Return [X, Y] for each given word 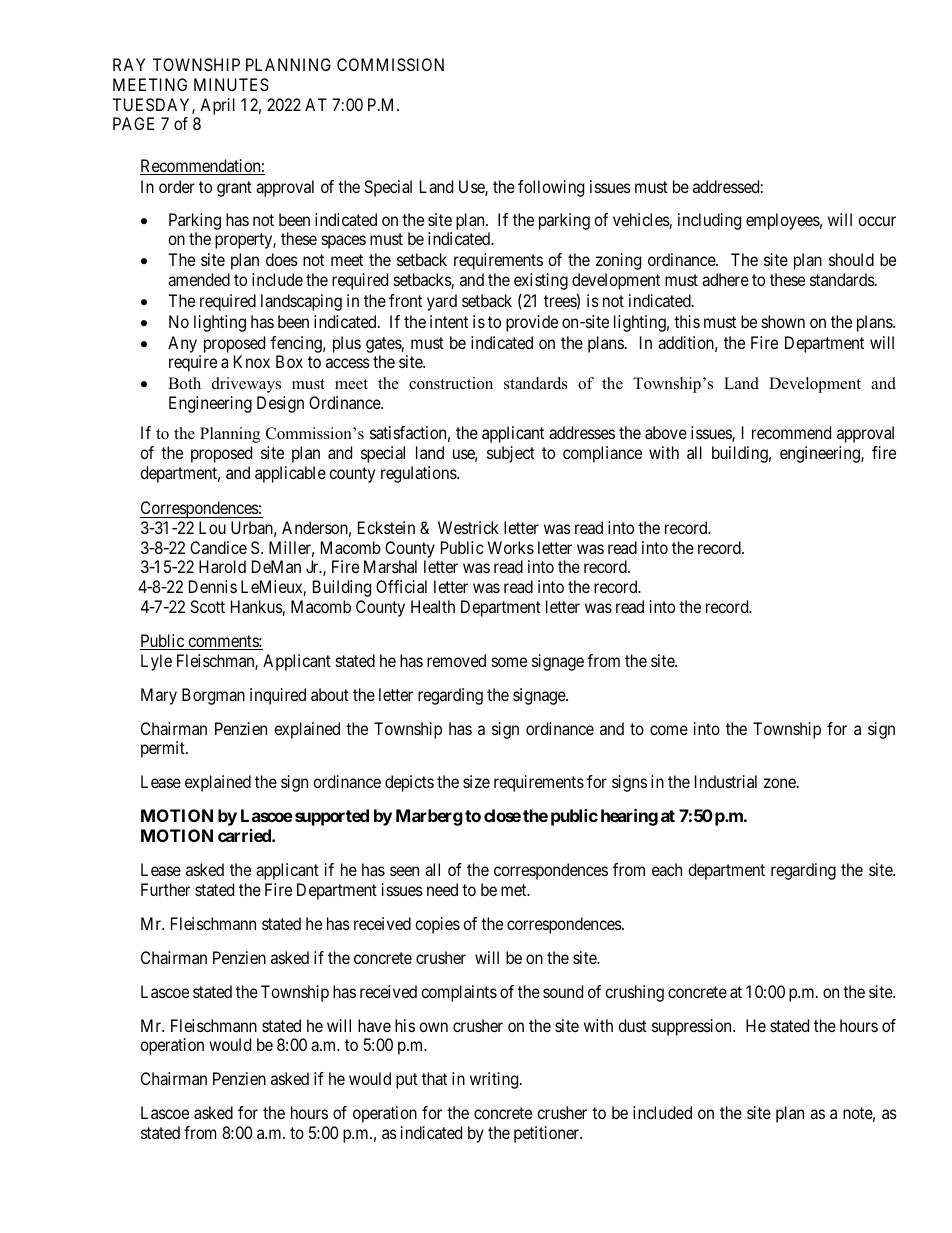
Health [433, 606]
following [551, 188]
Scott [207, 606]
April [216, 108]
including [709, 221]
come [669, 730]
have [374, 1025]
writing [495, 1080]
